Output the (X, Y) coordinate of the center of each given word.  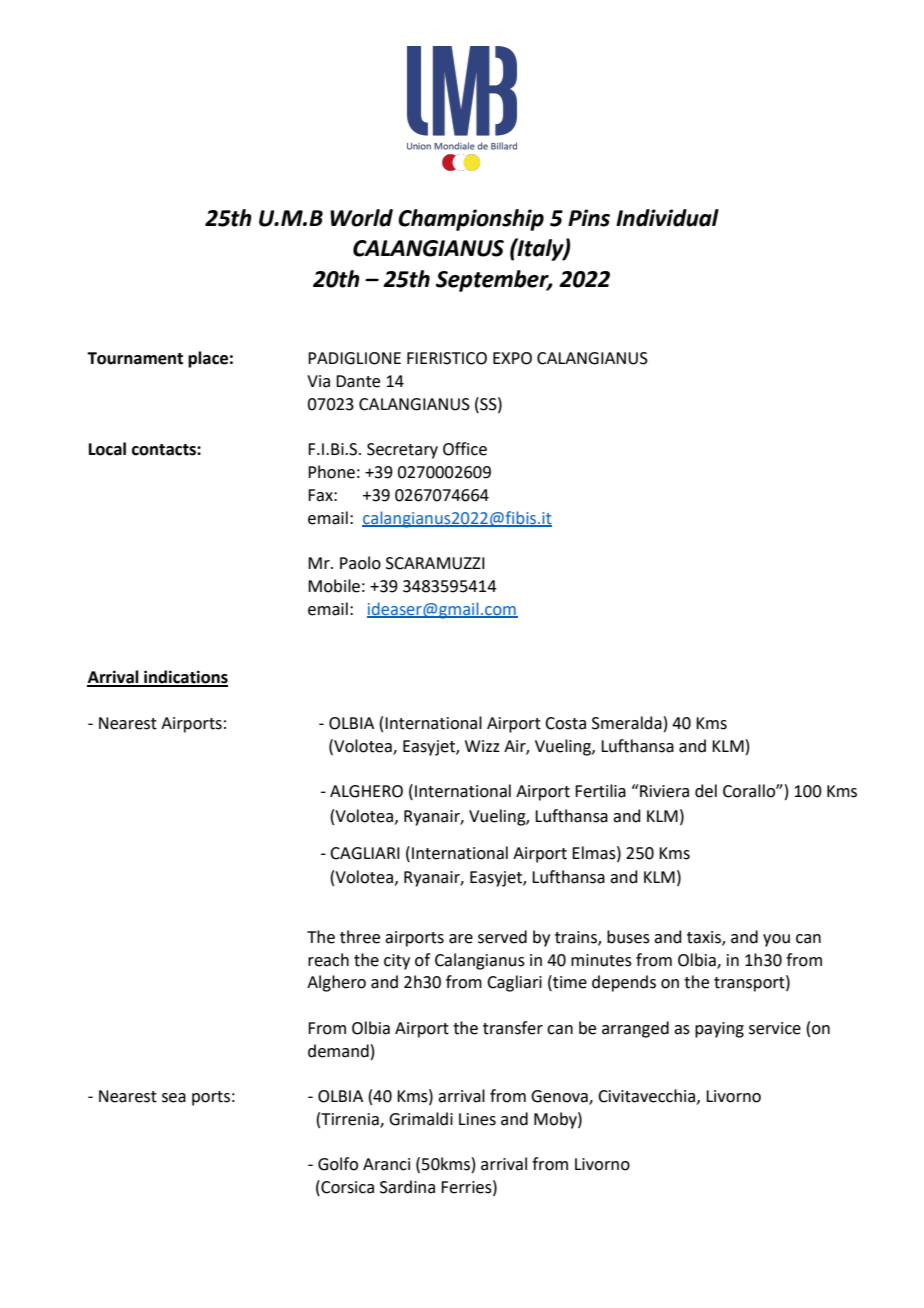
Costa (565, 723)
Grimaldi (421, 1119)
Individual (667, 218)
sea (174, 1098)
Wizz (482, 746)
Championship (471, 220)
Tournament (135, 358)
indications (185, 678)
